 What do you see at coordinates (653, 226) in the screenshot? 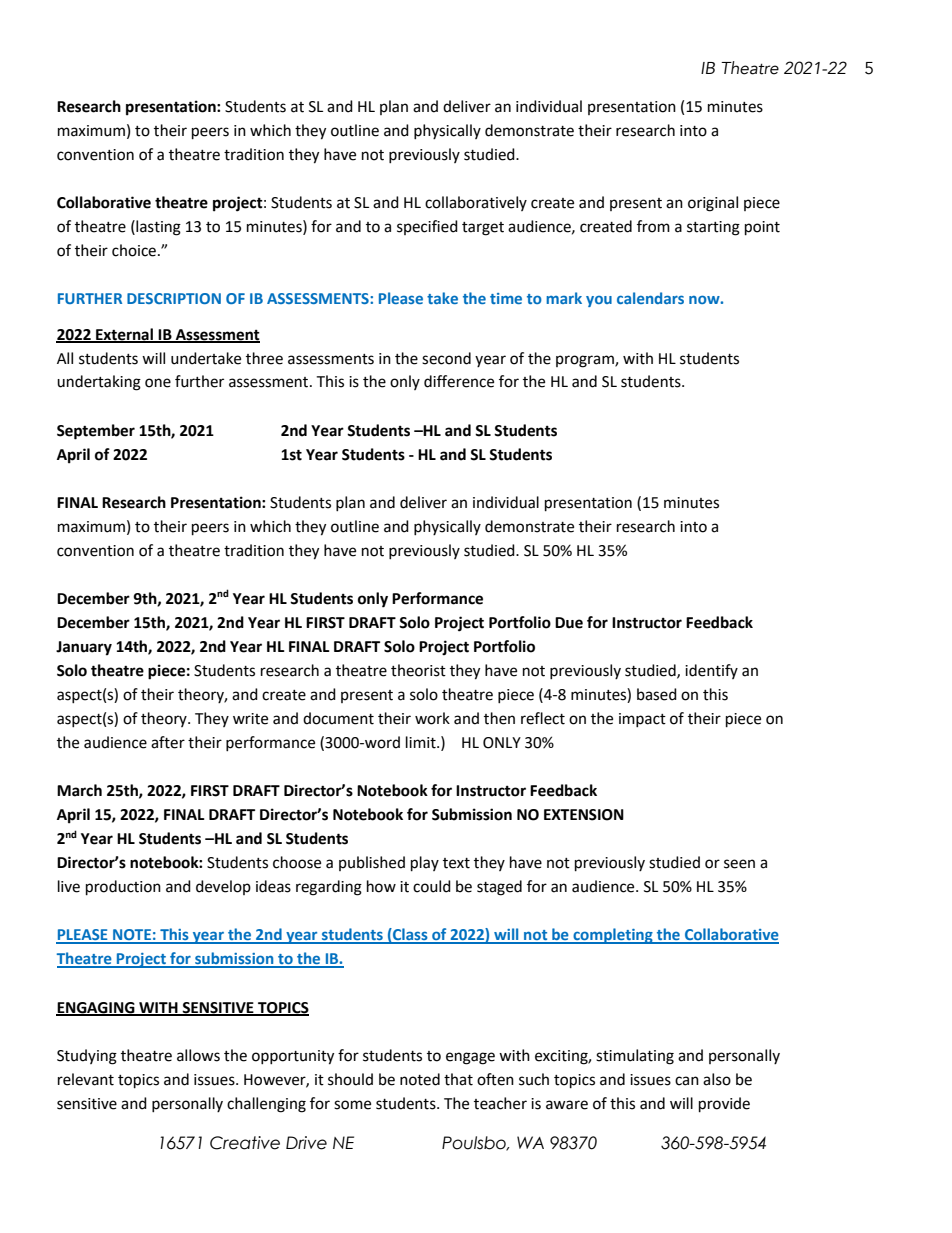
I see `from` at bounding box center [653, 226].
